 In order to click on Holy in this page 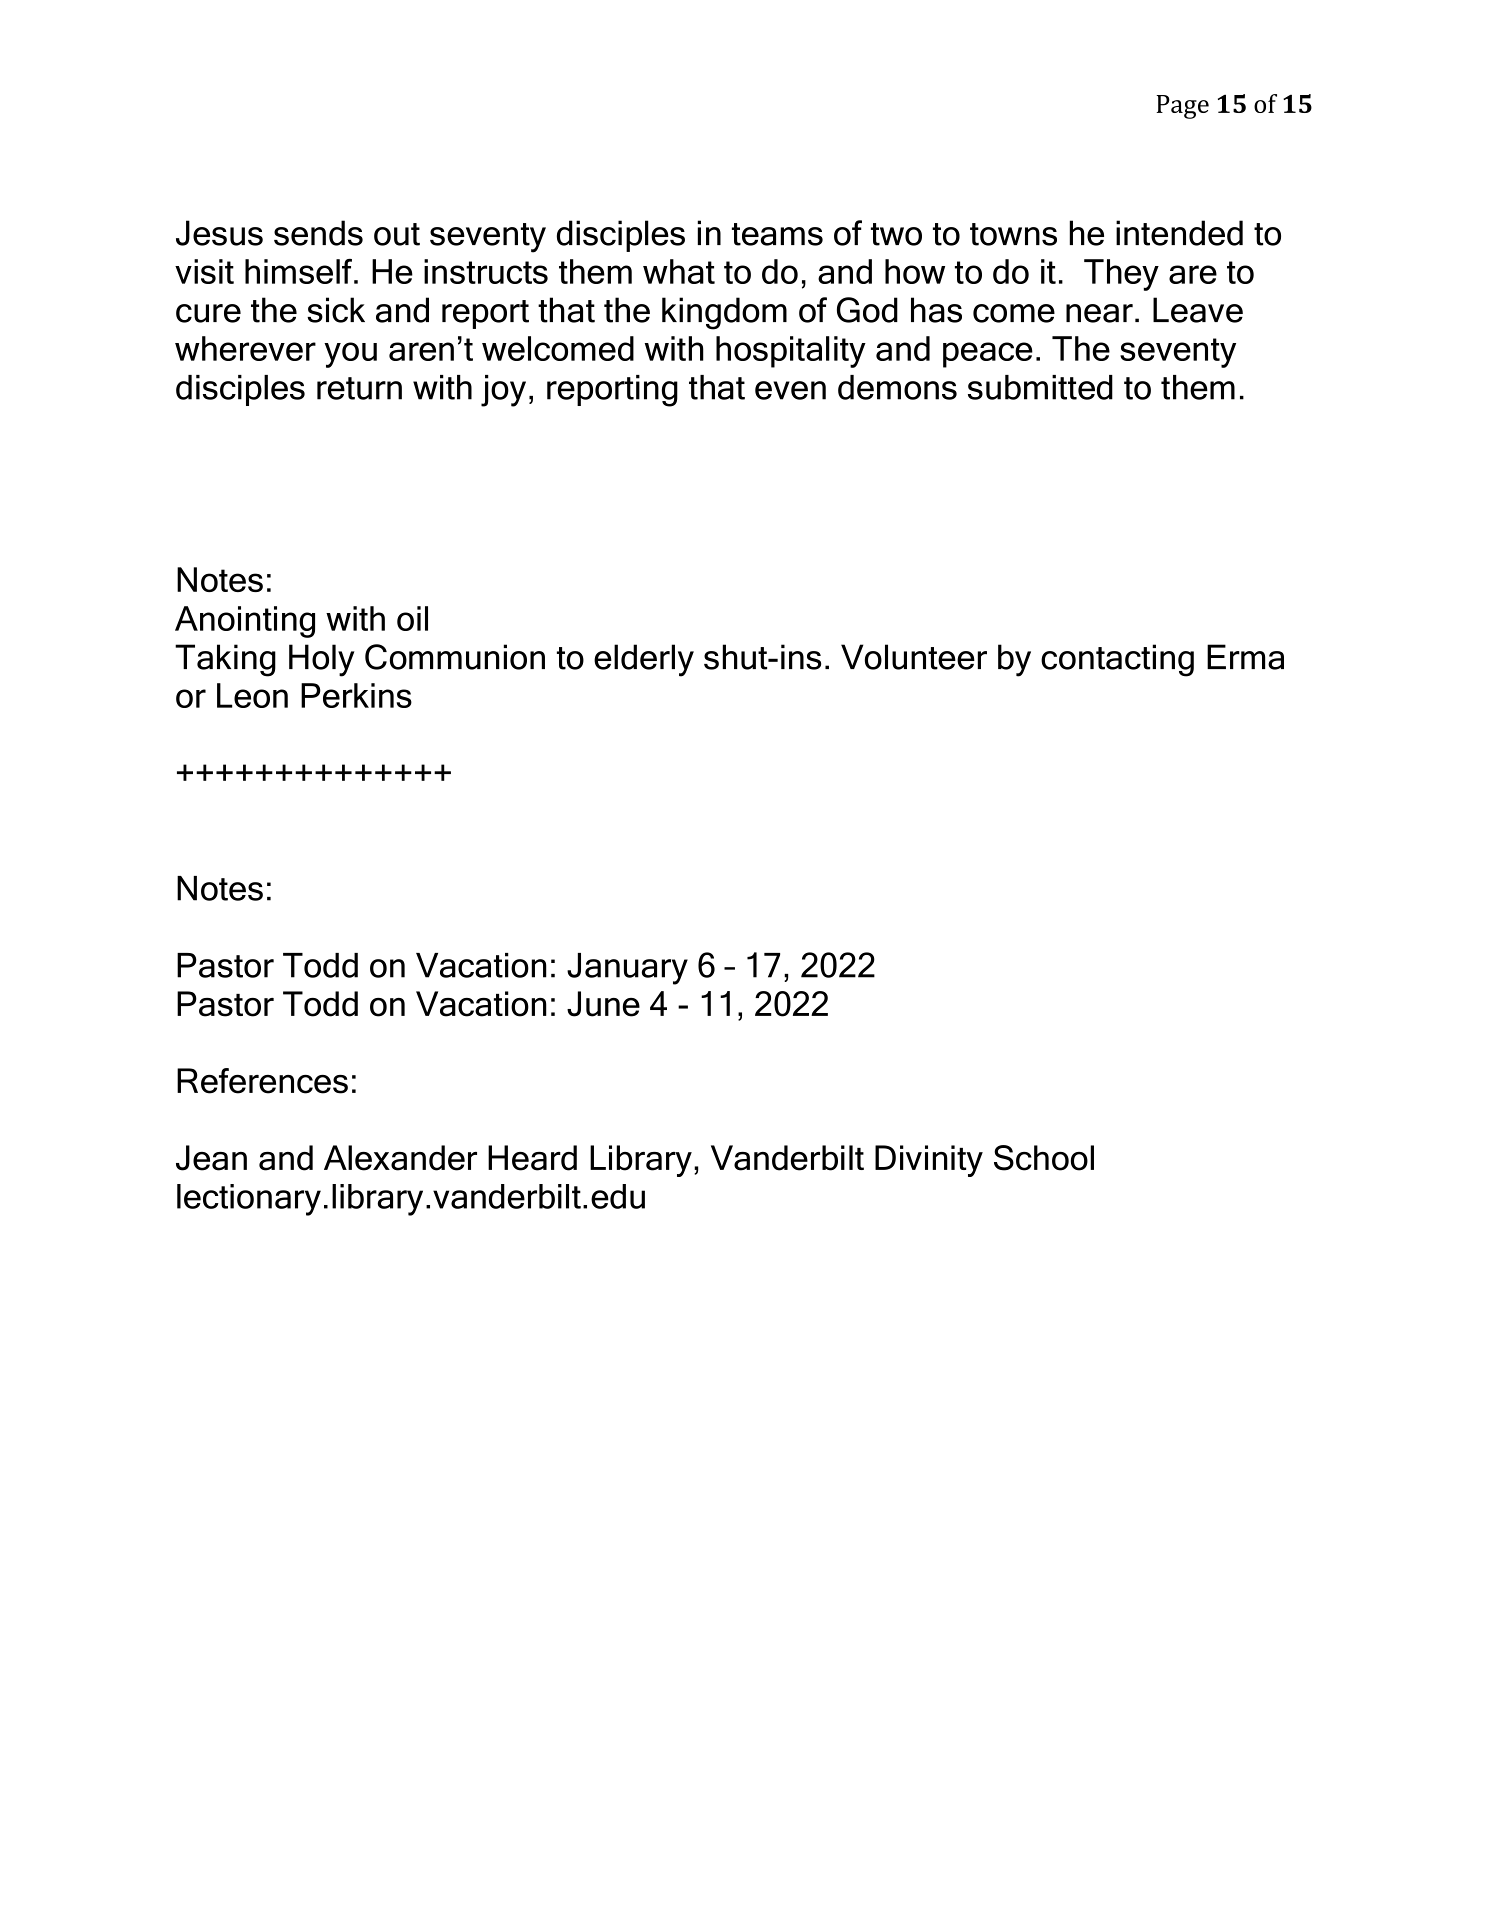, I will do `click(322, 660)`.
